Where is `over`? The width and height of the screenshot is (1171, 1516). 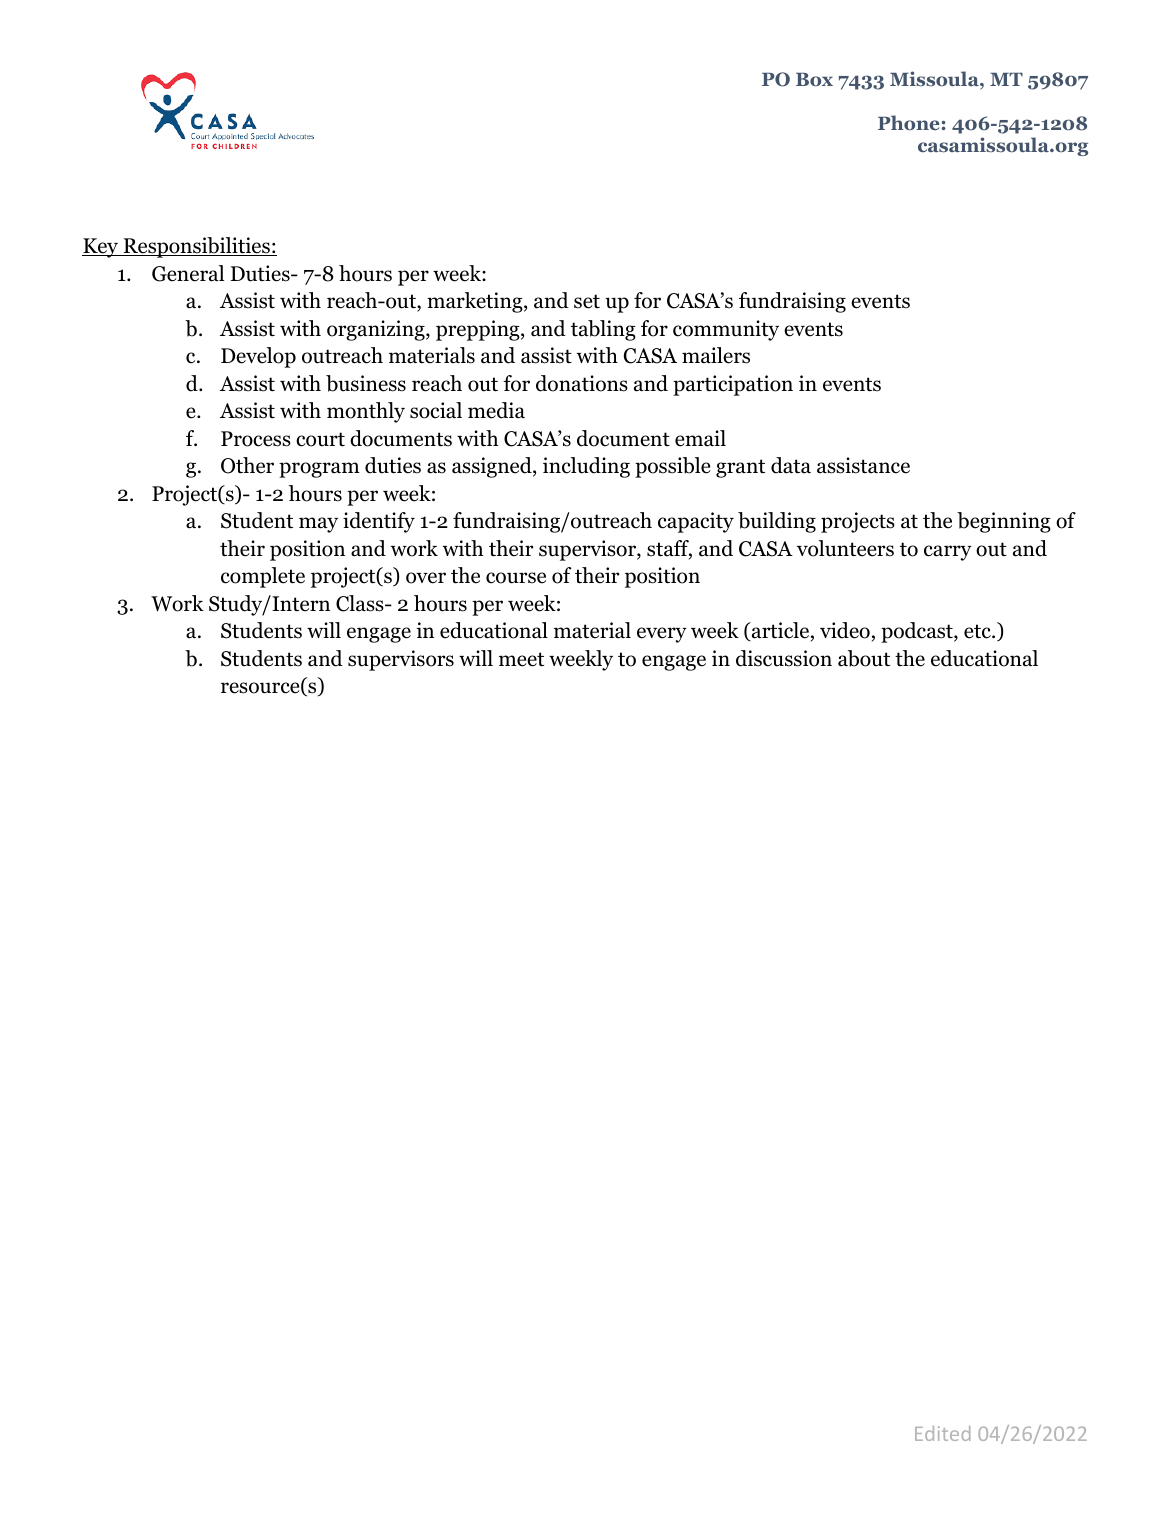
over is located at coordinates (426, 578).
